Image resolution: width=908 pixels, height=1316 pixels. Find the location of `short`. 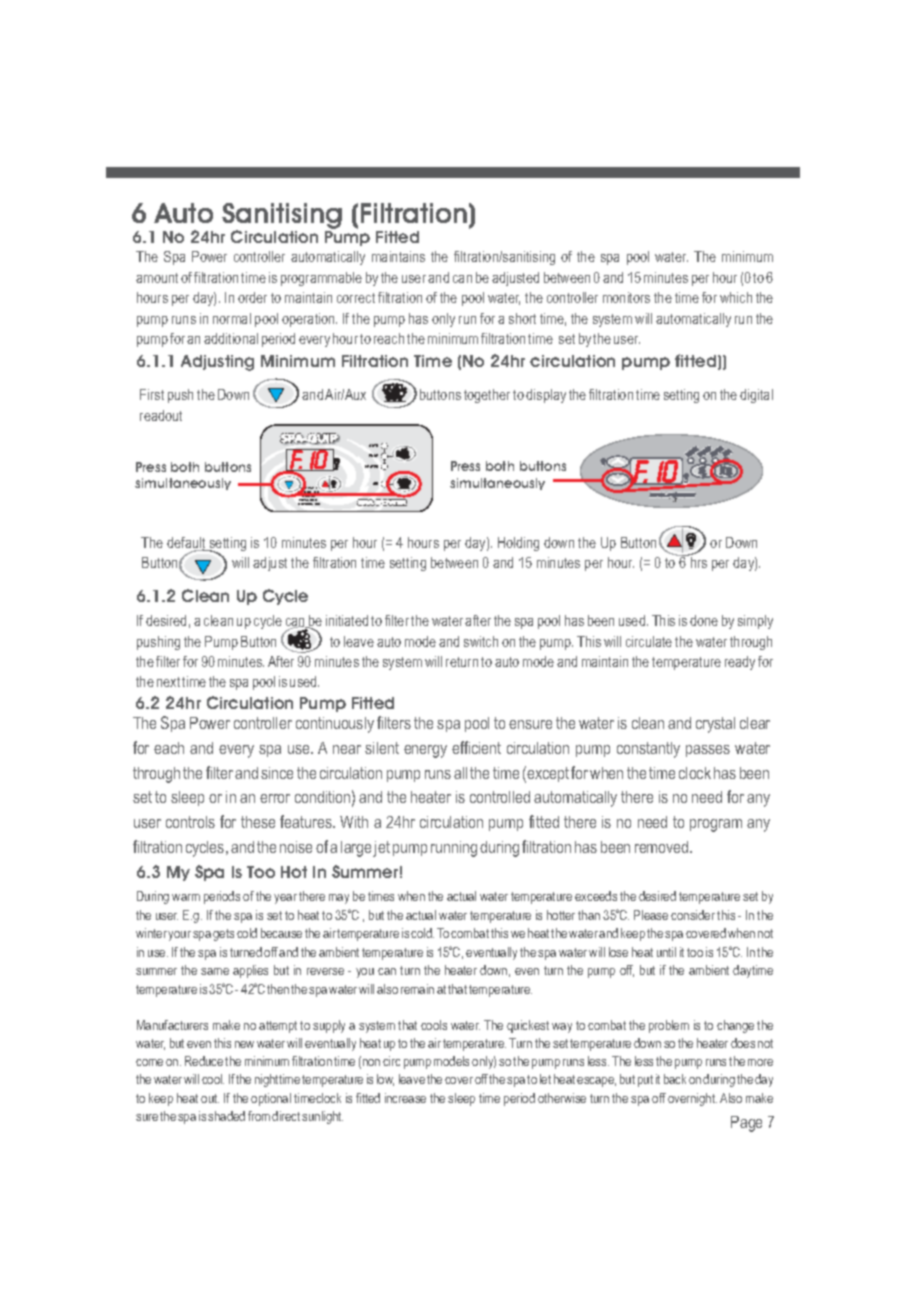

short is located at coordinates (522, 318).
